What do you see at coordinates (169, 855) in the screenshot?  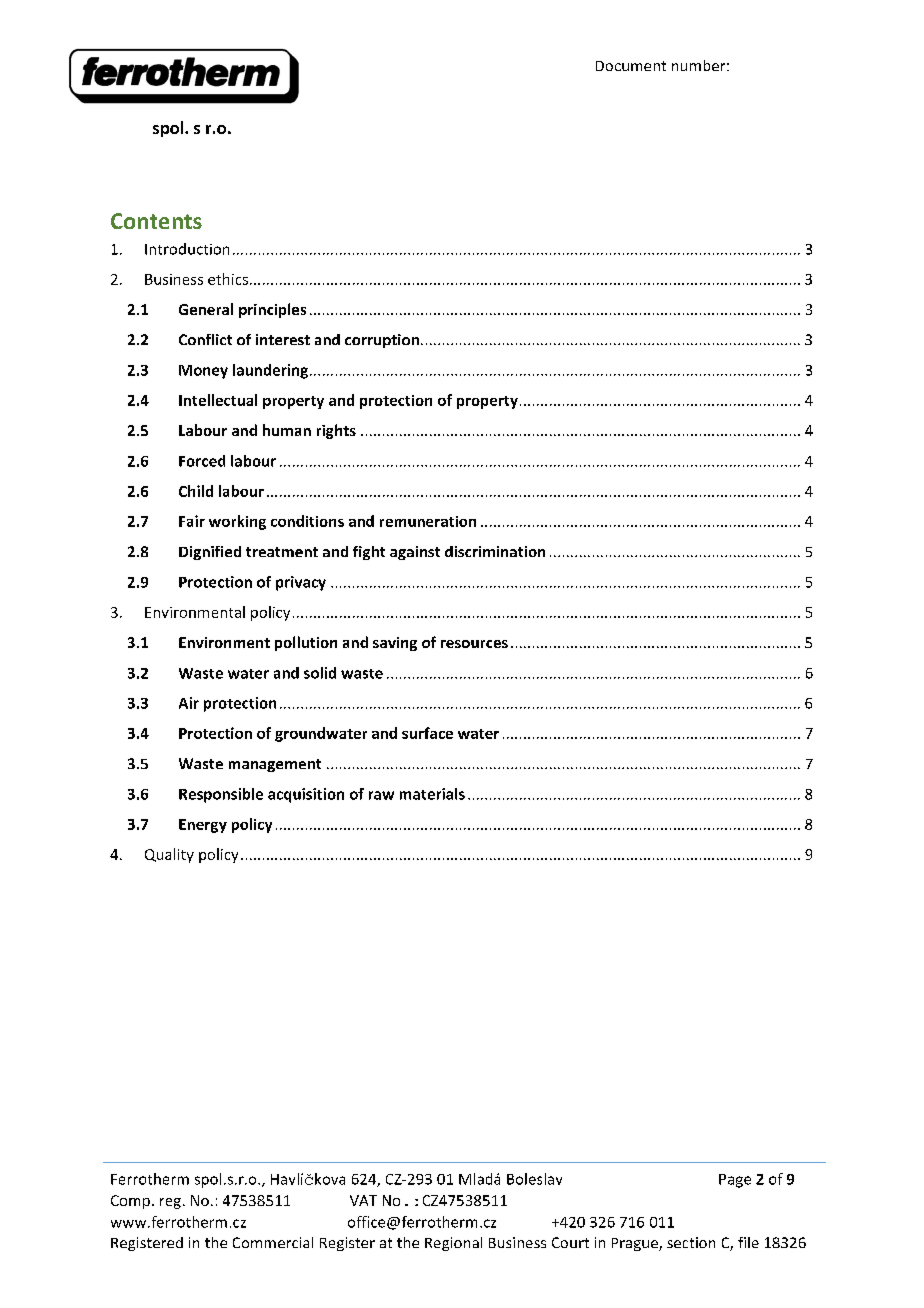 I see `Quality` at bounding box center [169, 855].
